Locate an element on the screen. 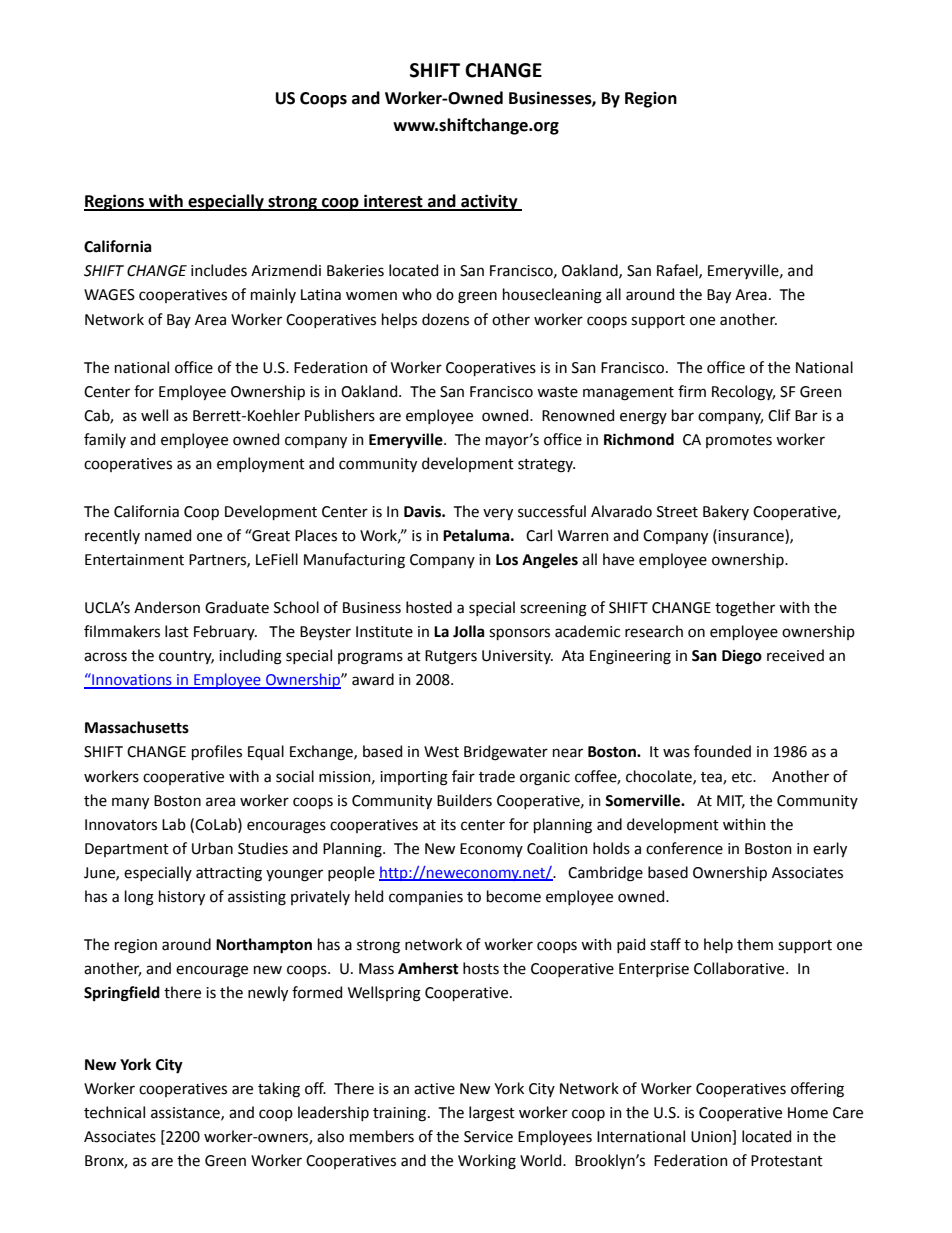 This screenshot has width=952, height=1233. activity is located at coordinates (489, 202).
